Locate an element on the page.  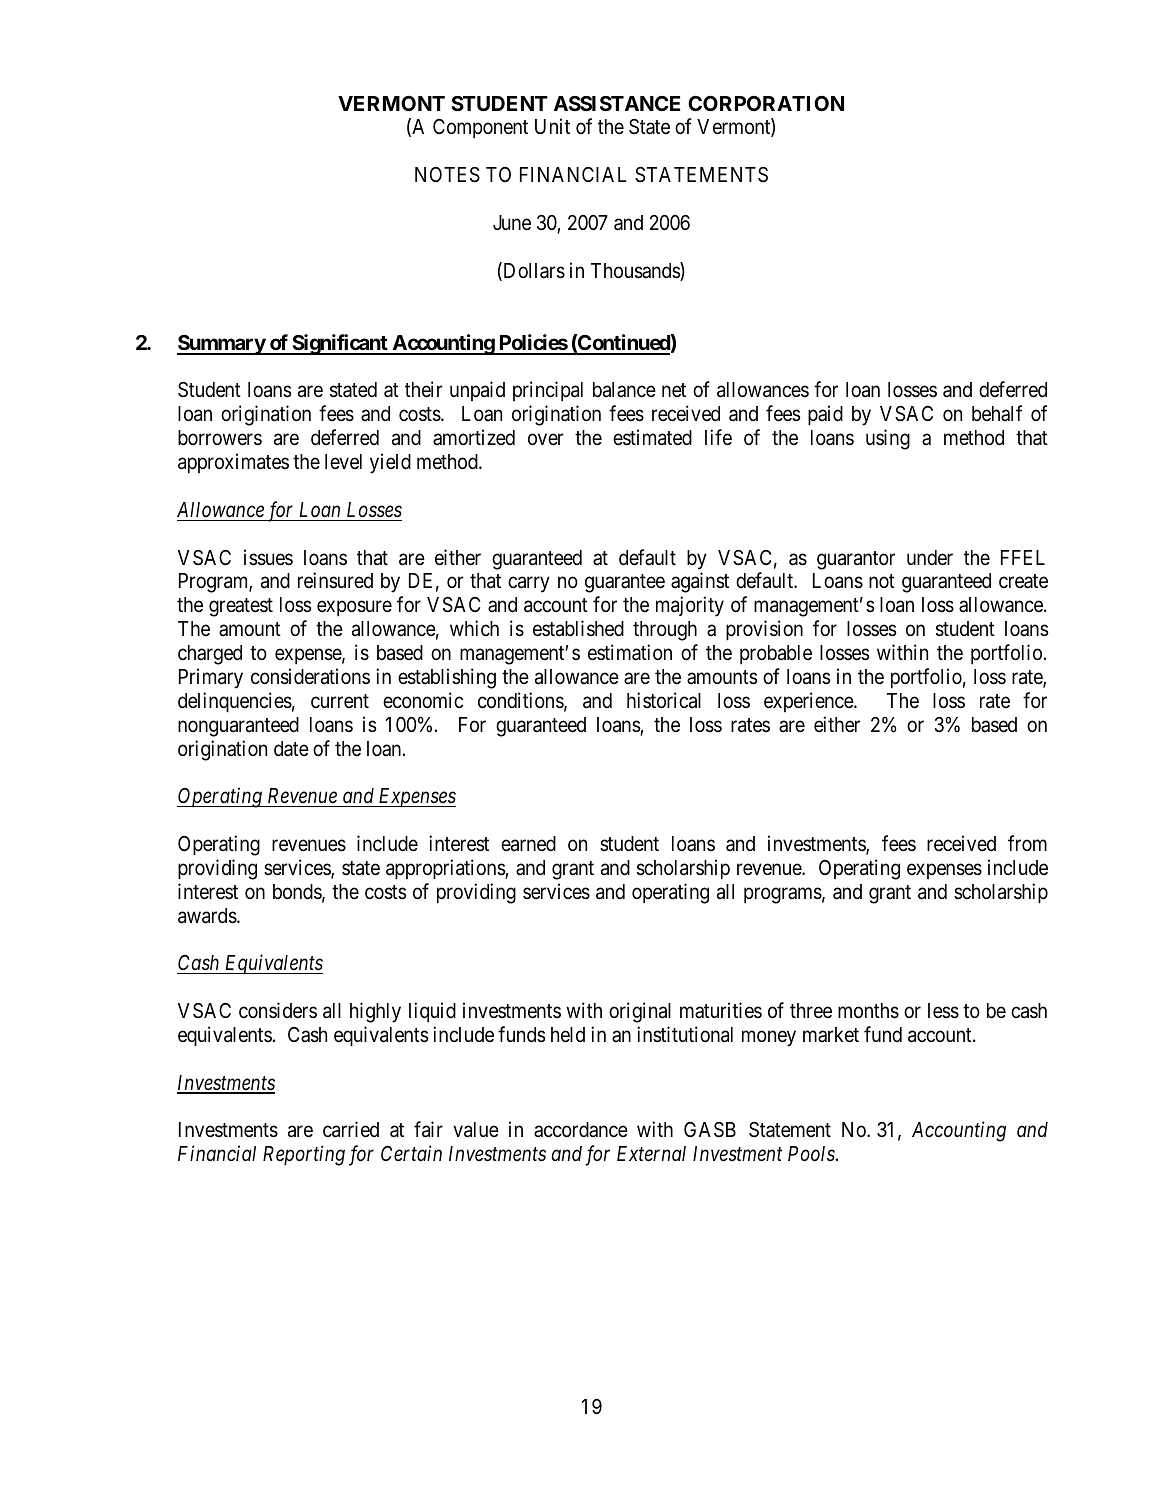
balance is located at coordinates (624, 390).
